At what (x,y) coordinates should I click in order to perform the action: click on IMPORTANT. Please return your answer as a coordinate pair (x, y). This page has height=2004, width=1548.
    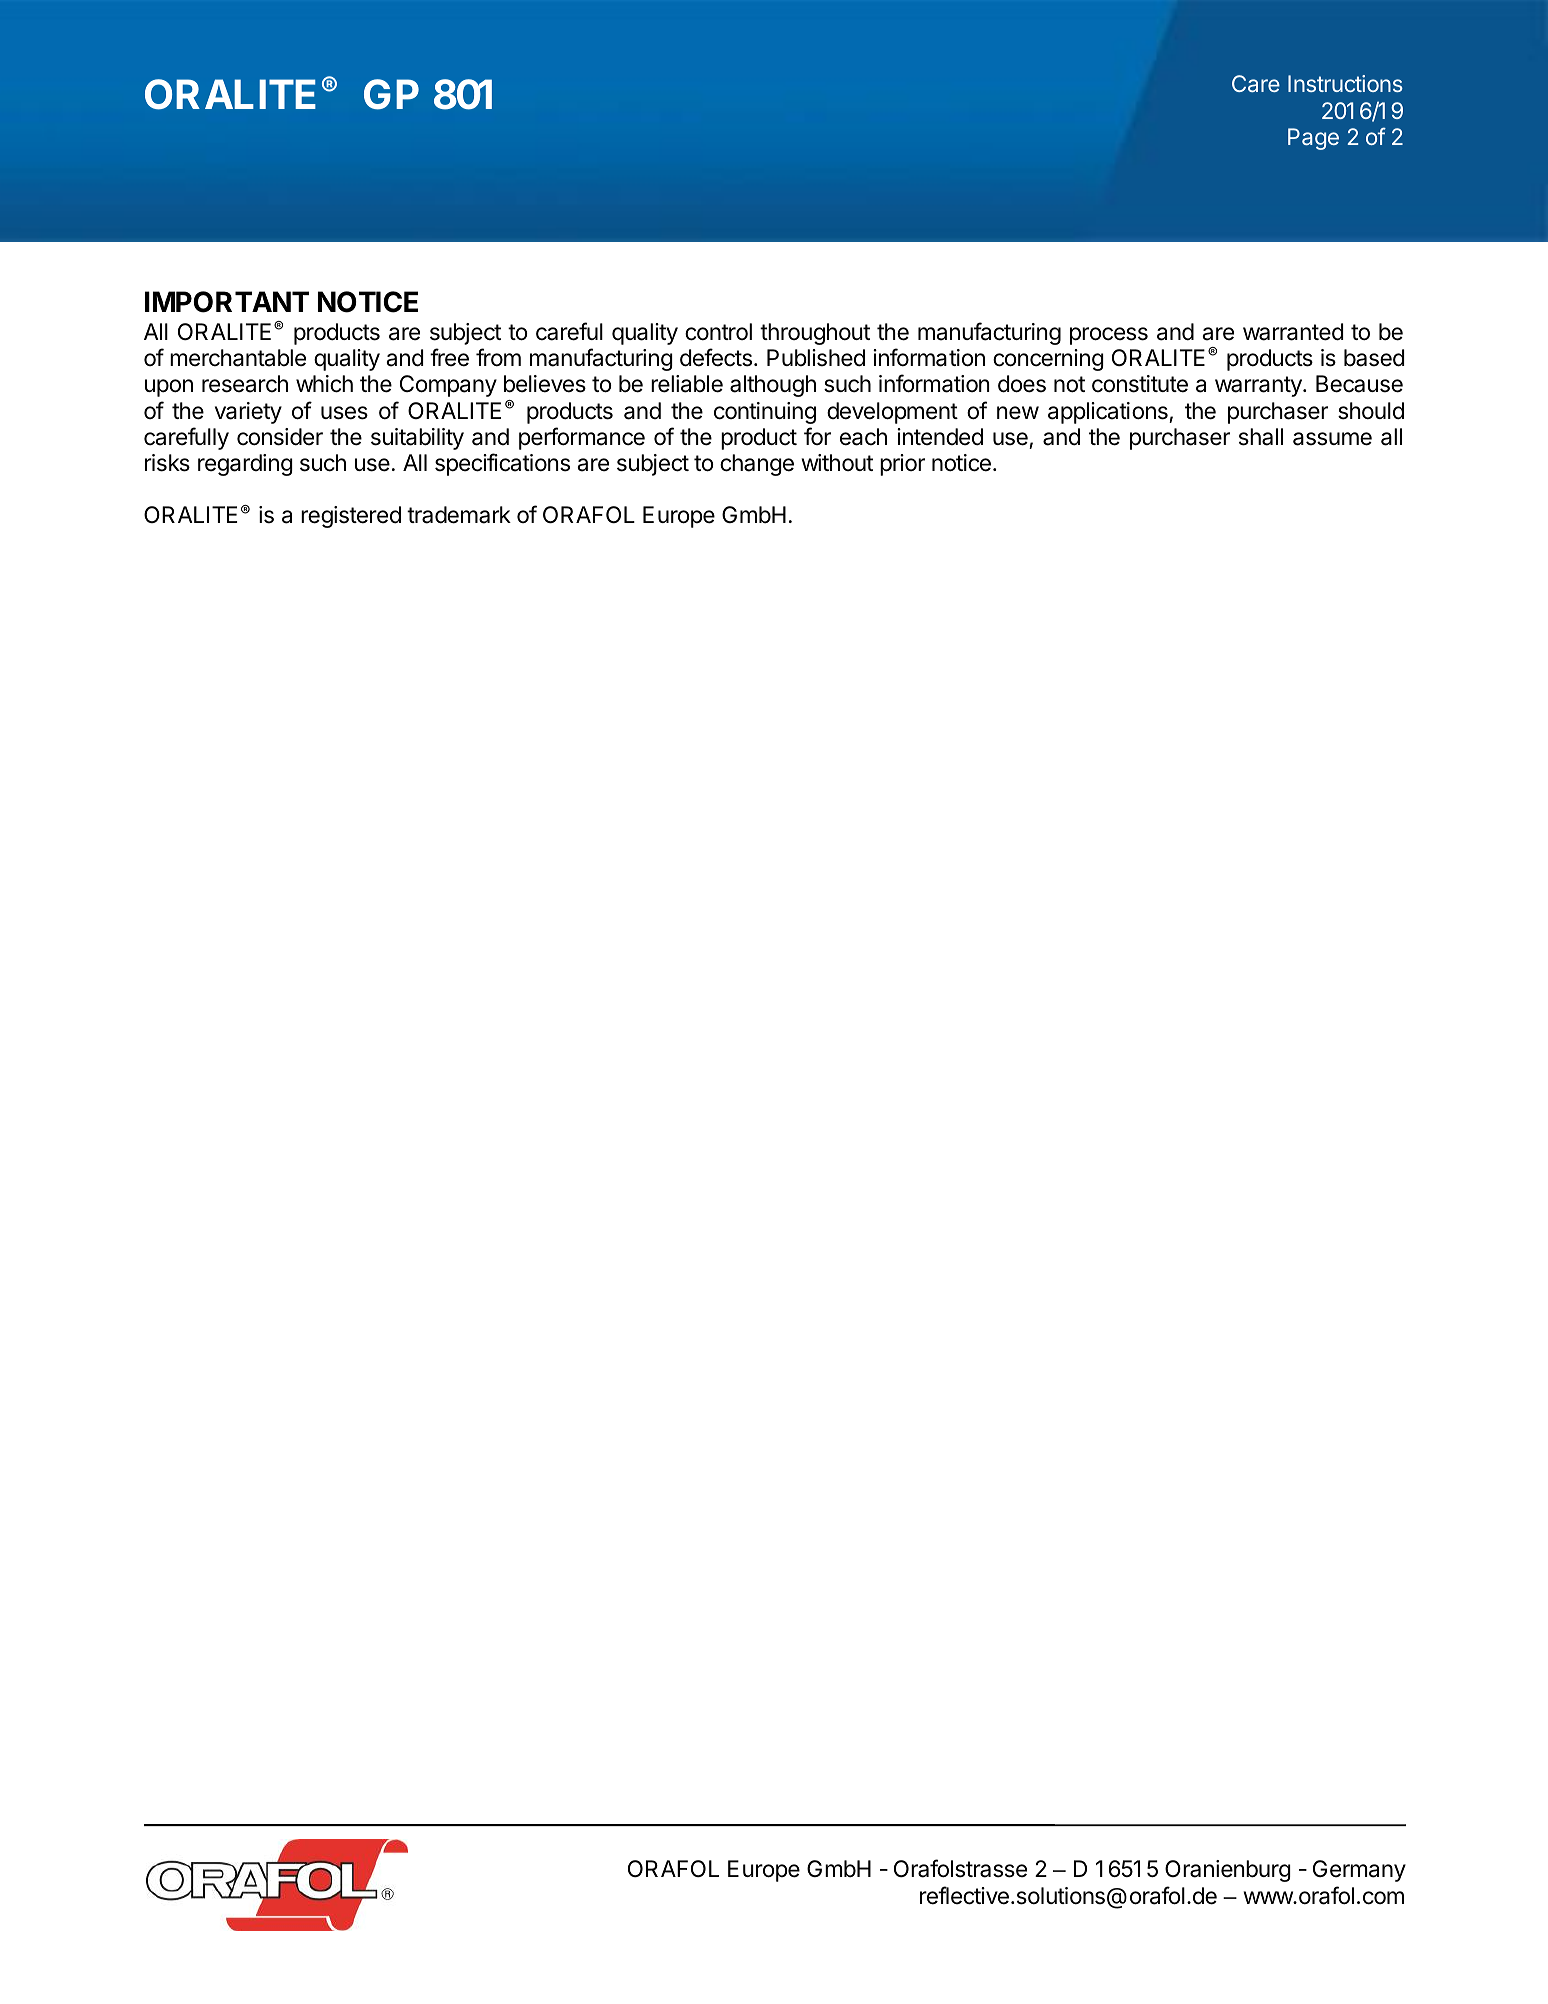
    Looking at the image, I should click on (227, 302).
